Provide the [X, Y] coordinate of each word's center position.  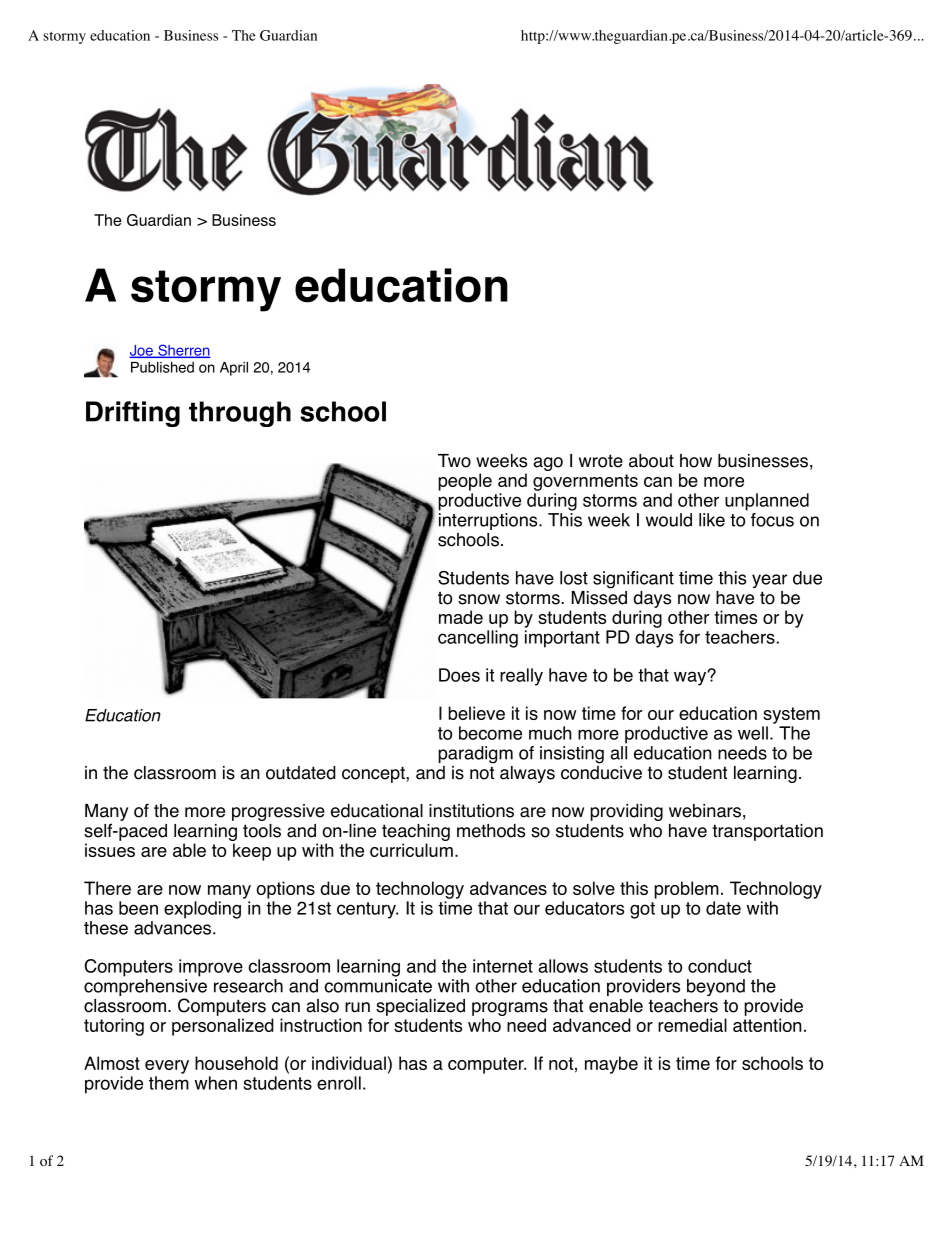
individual [349, 1063]
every [167, 1067]
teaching [416, 832]
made [461, 617]
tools [262, 831]
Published [162, 367]
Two [454, 461]
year [769, 581]
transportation [767, 832]
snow [479, 599]
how [696, 461]
